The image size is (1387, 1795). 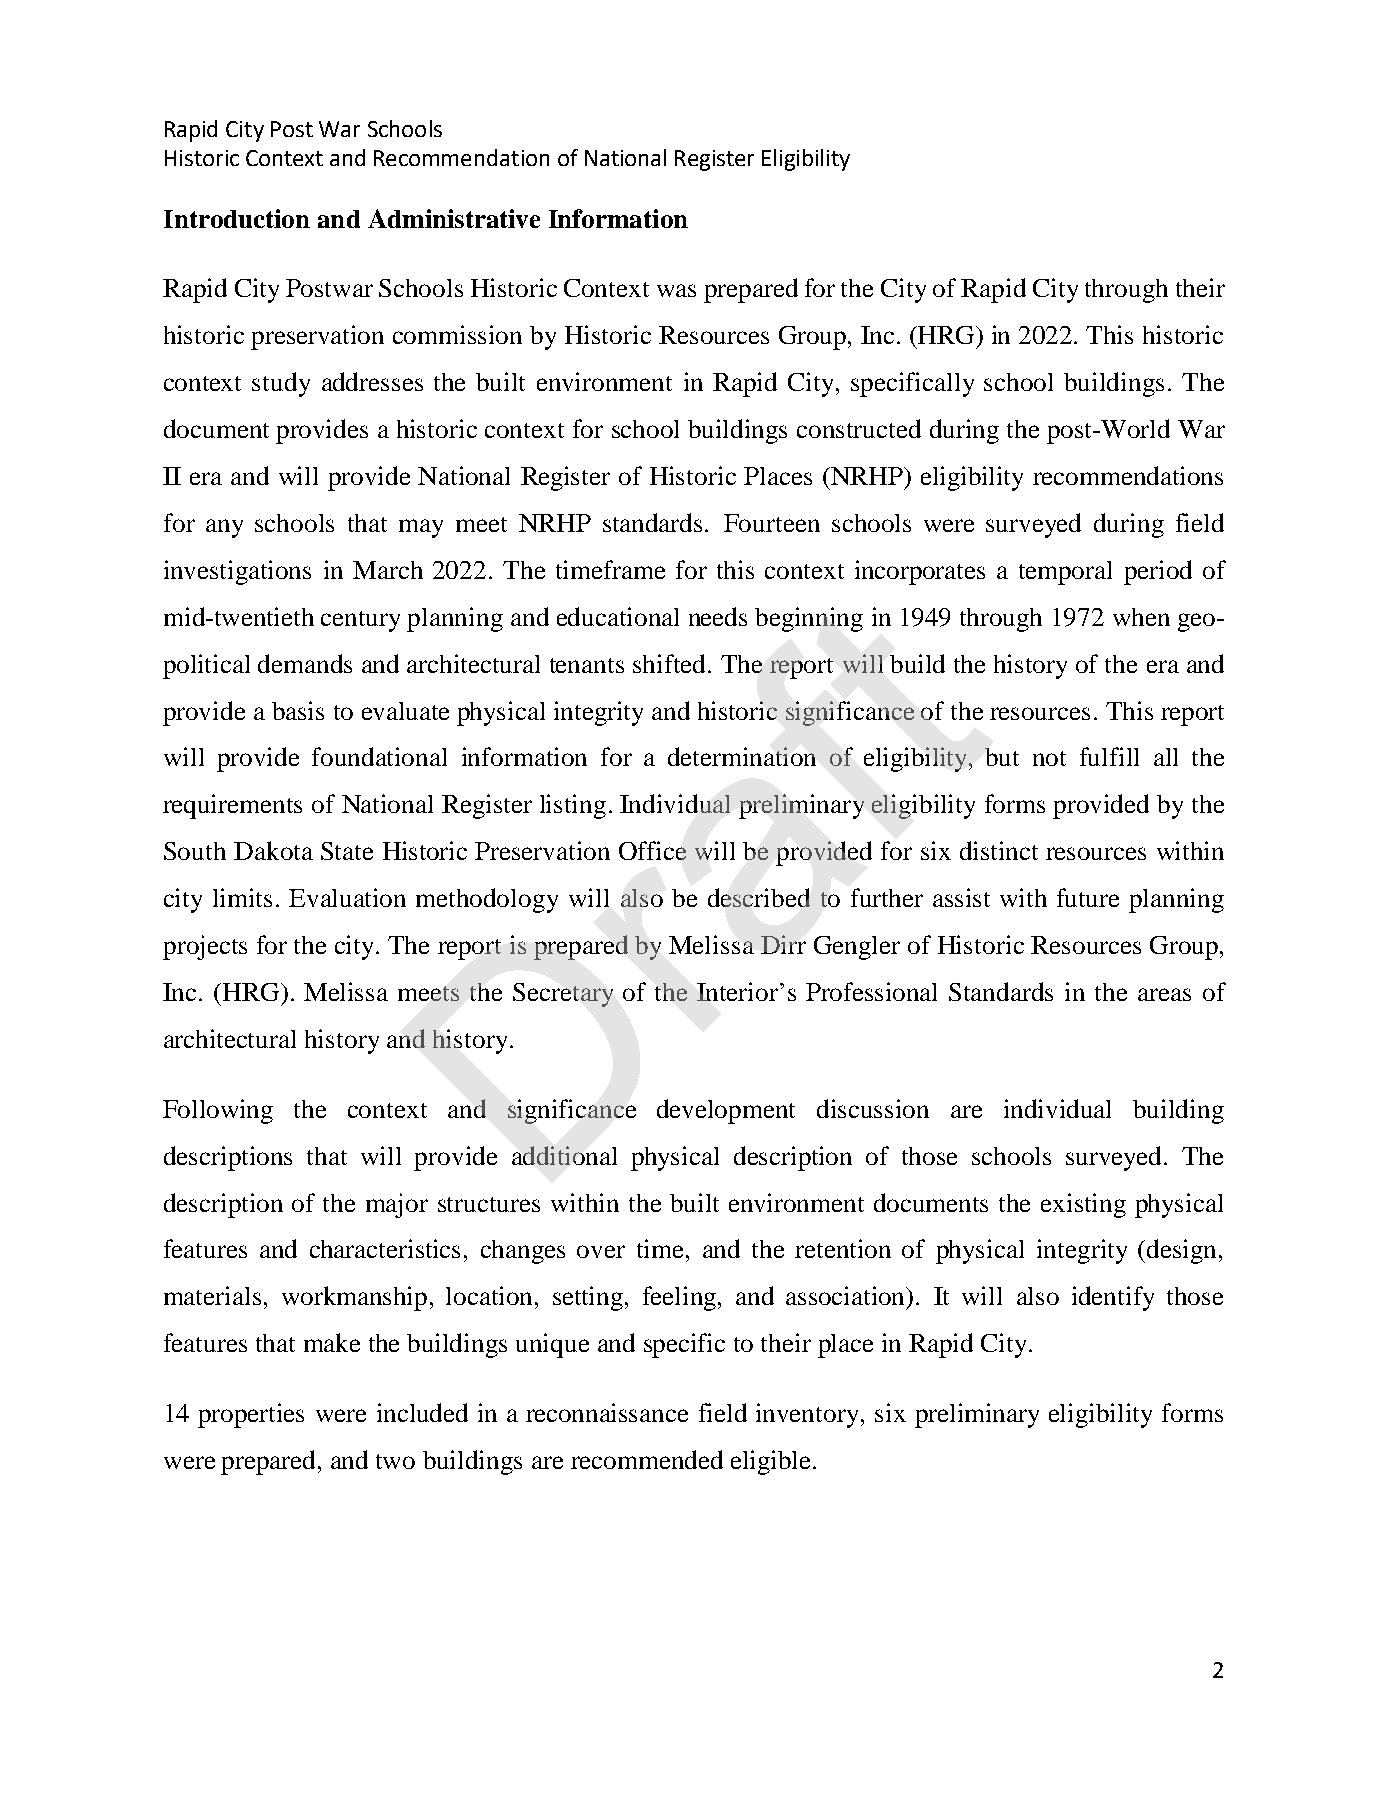 I want to click on properties, so click(x=251, y=1415).
